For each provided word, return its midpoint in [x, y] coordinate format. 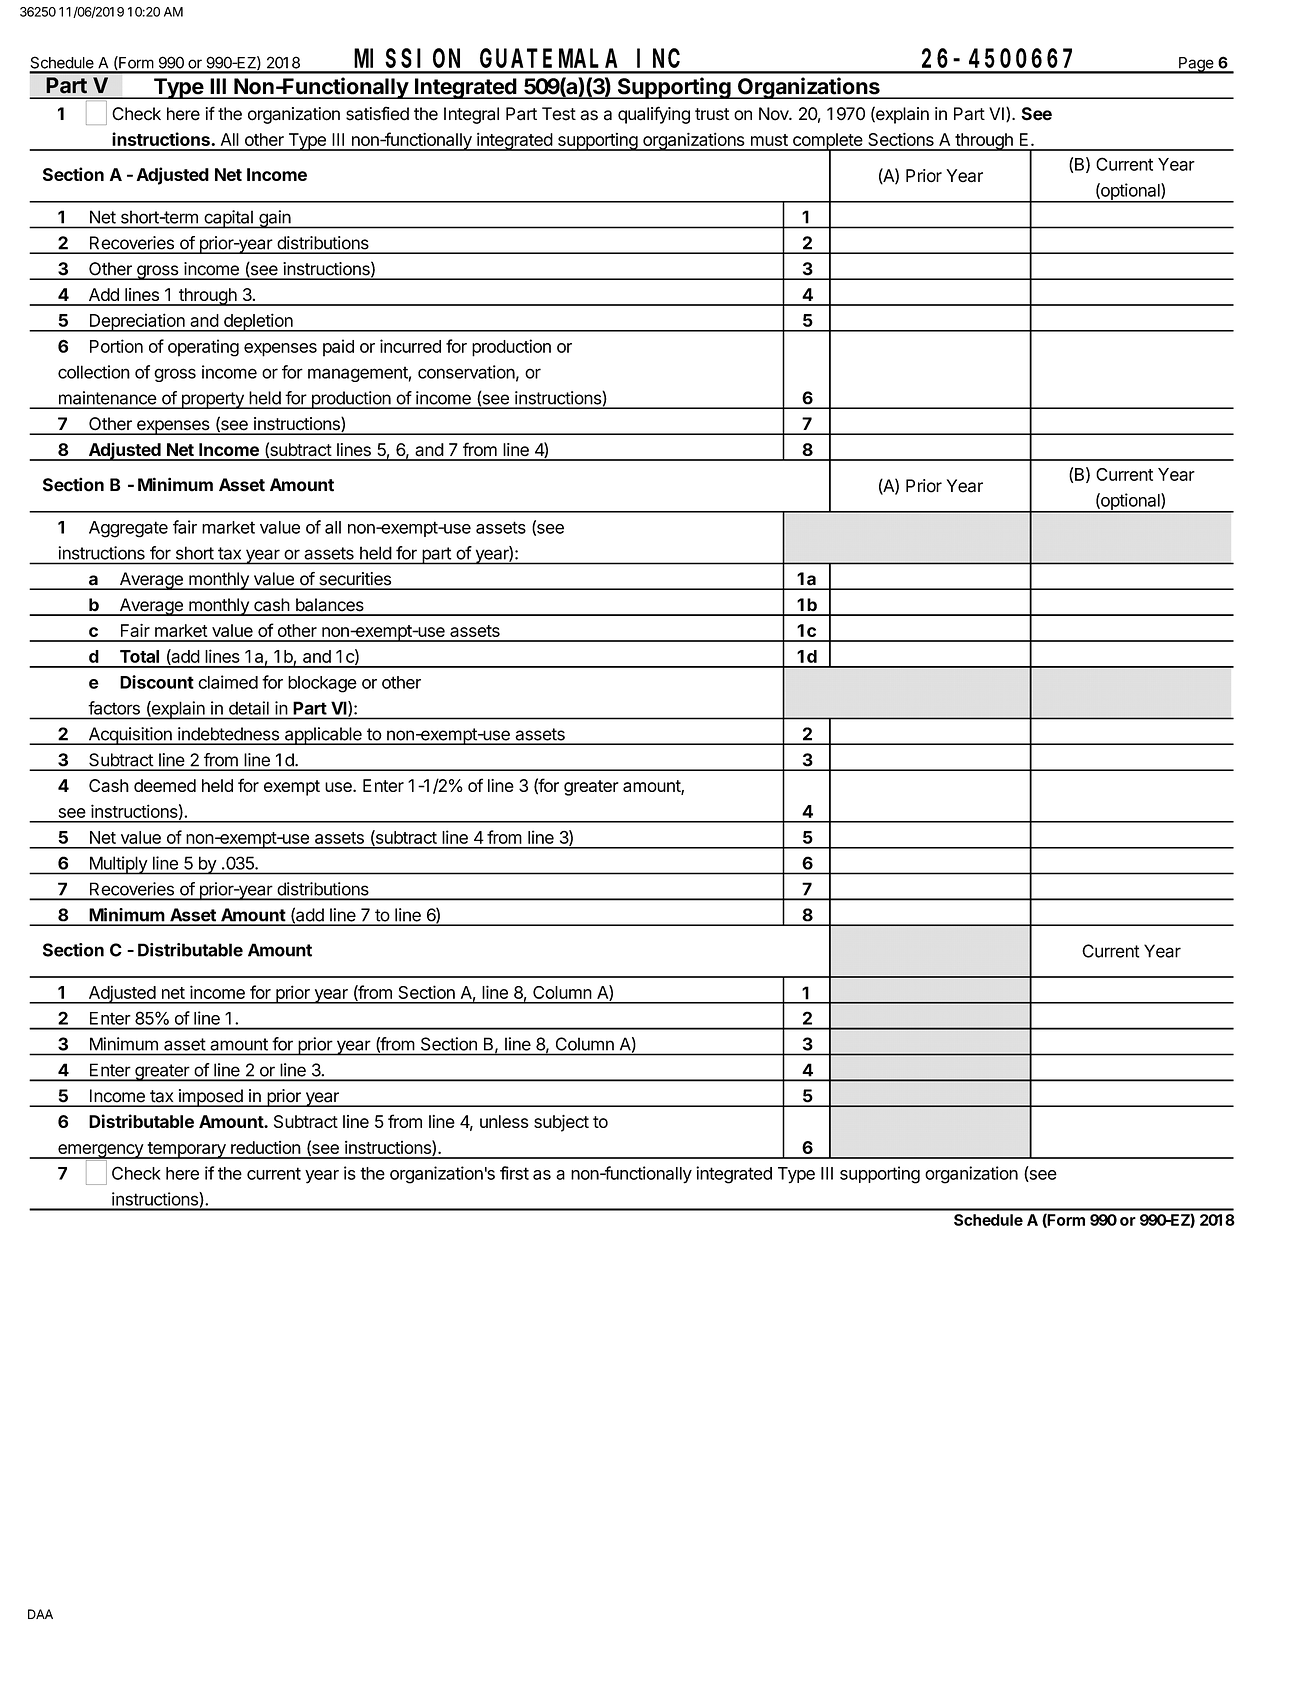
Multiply [118, 865]
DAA [40, 1614]
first [514, 1173]
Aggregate [128, 529]
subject [561, 1123]
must [769, 140]
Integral [471, 115]
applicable [323, 736]
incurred [410, 346]
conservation [466, 372]
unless [504, 1121]
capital [228, 219]
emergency [100, 1151]
